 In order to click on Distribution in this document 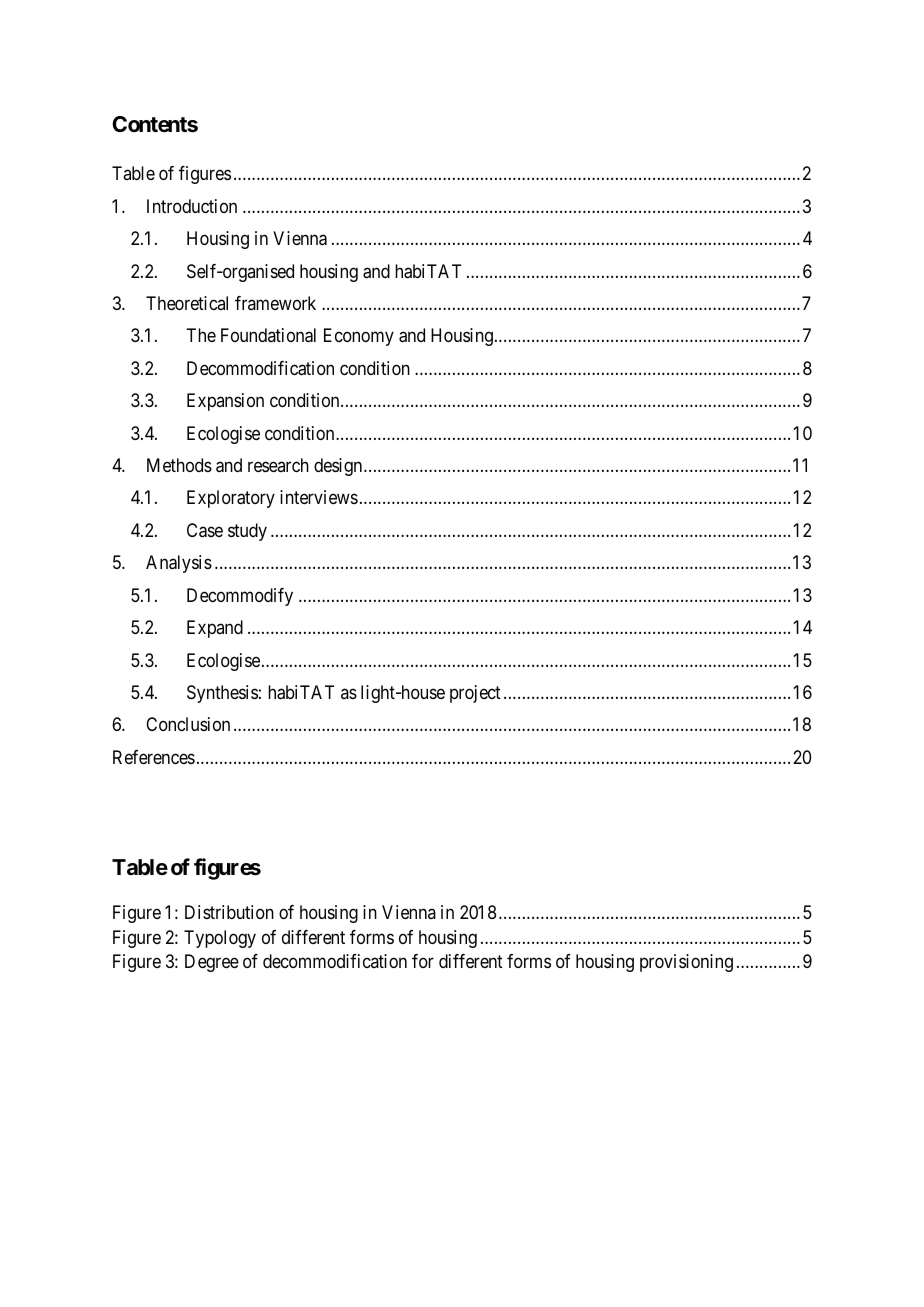, I will do `click(229, 912)`.
